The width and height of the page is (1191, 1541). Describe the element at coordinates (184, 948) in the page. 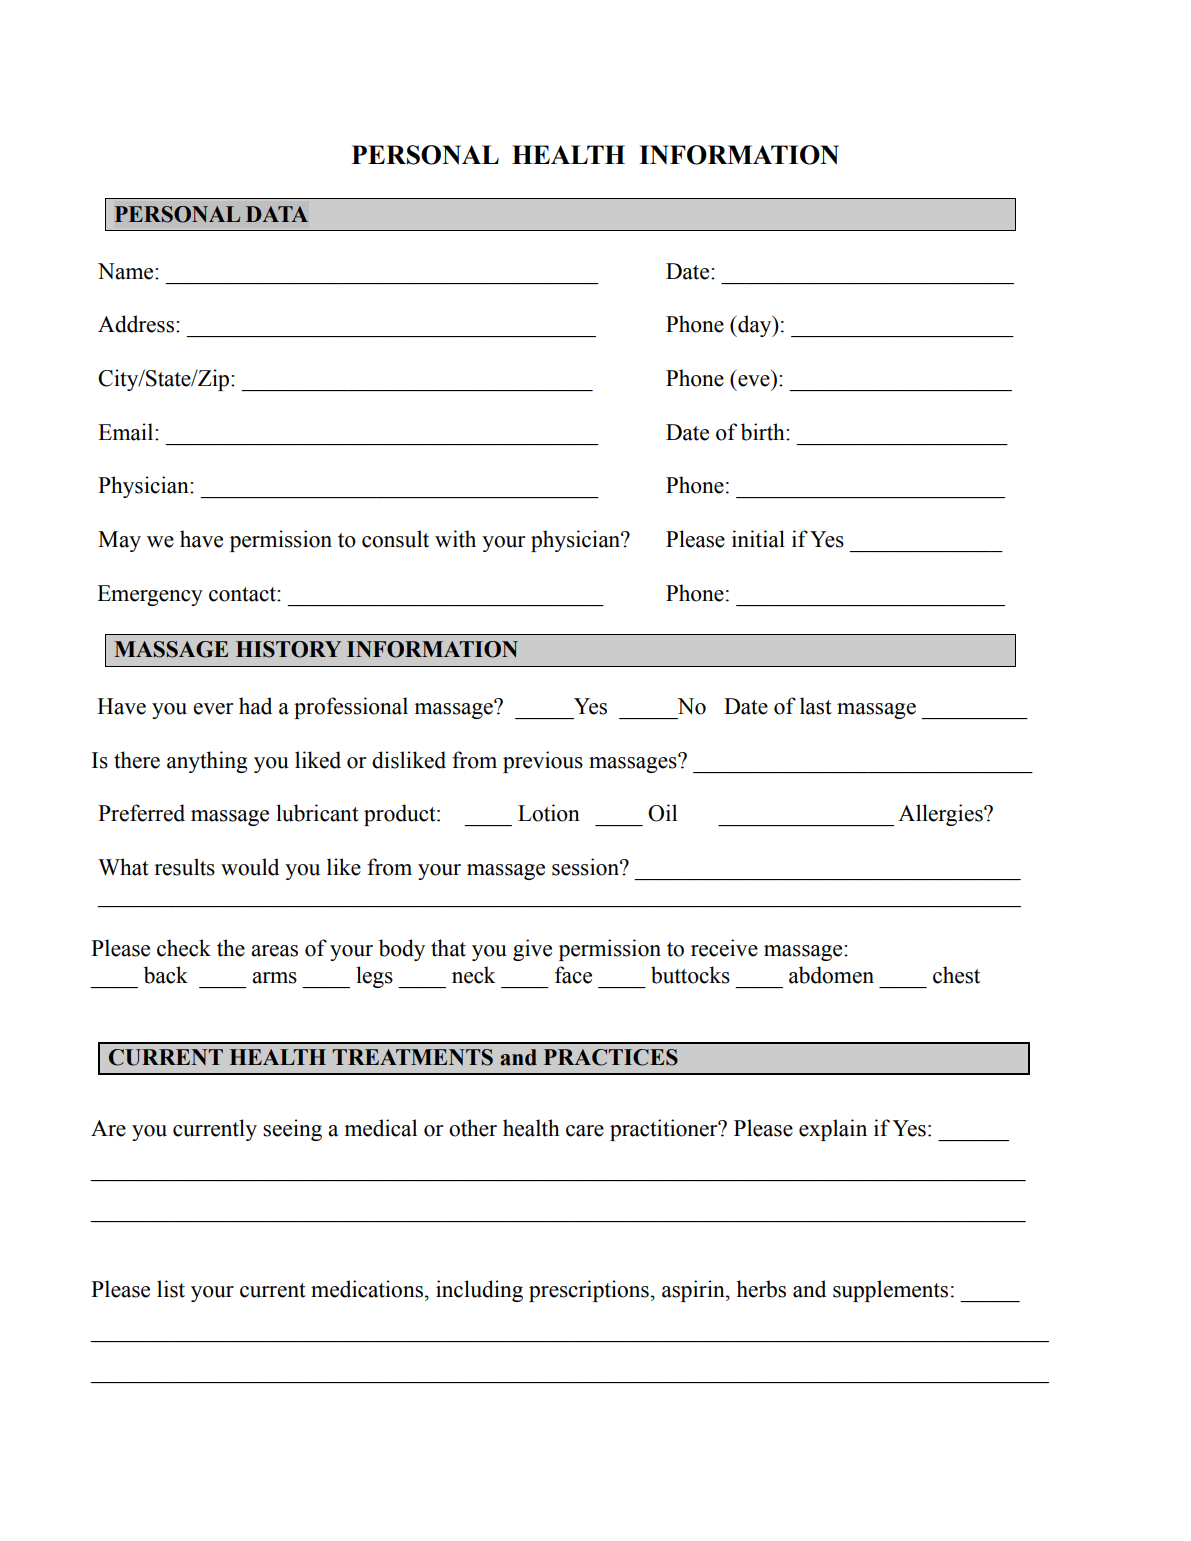

I see `check` at that location.
